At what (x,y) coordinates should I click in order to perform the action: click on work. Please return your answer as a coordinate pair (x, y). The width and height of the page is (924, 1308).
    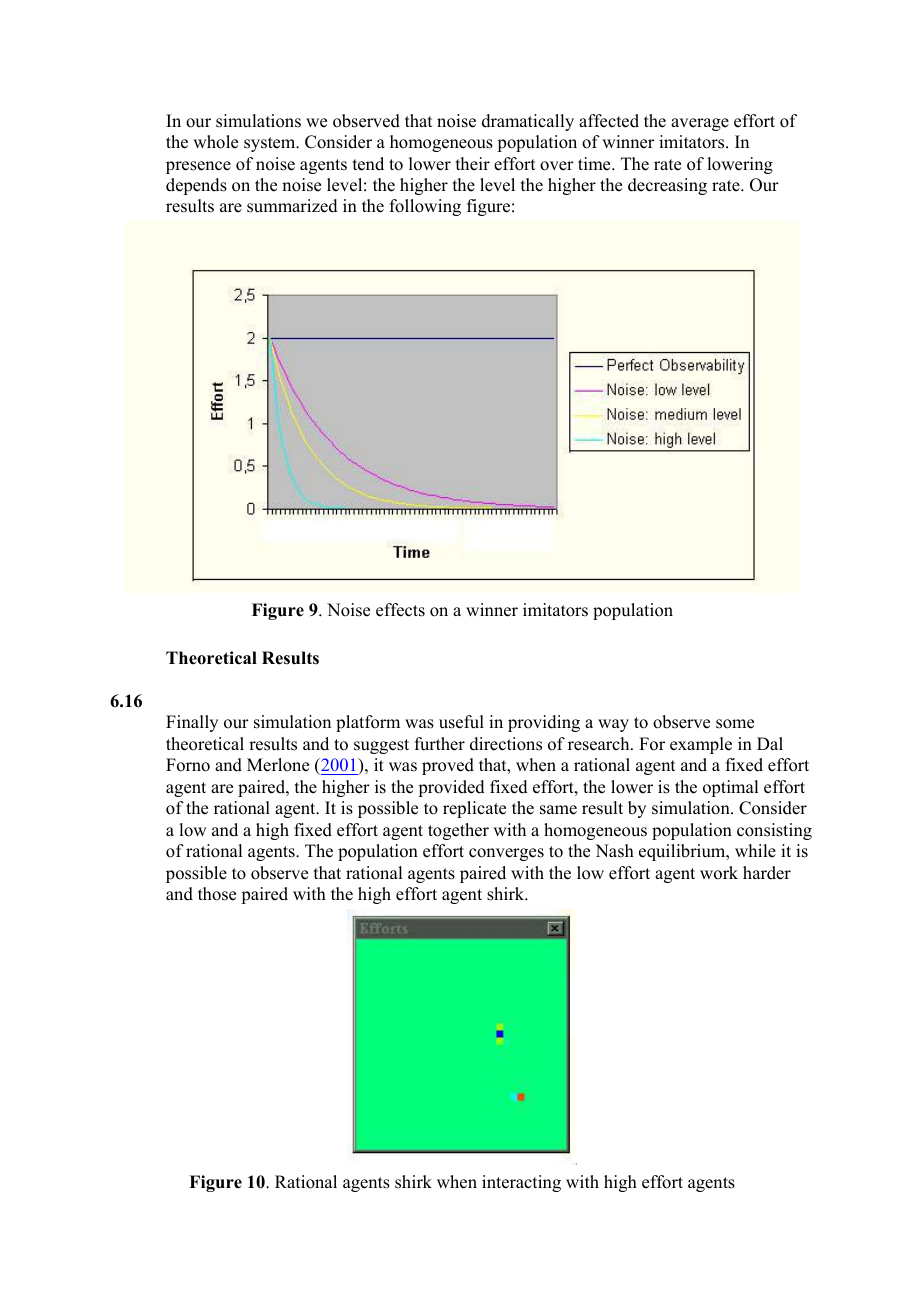
    Looking at the image, I should click on (719, 873).
